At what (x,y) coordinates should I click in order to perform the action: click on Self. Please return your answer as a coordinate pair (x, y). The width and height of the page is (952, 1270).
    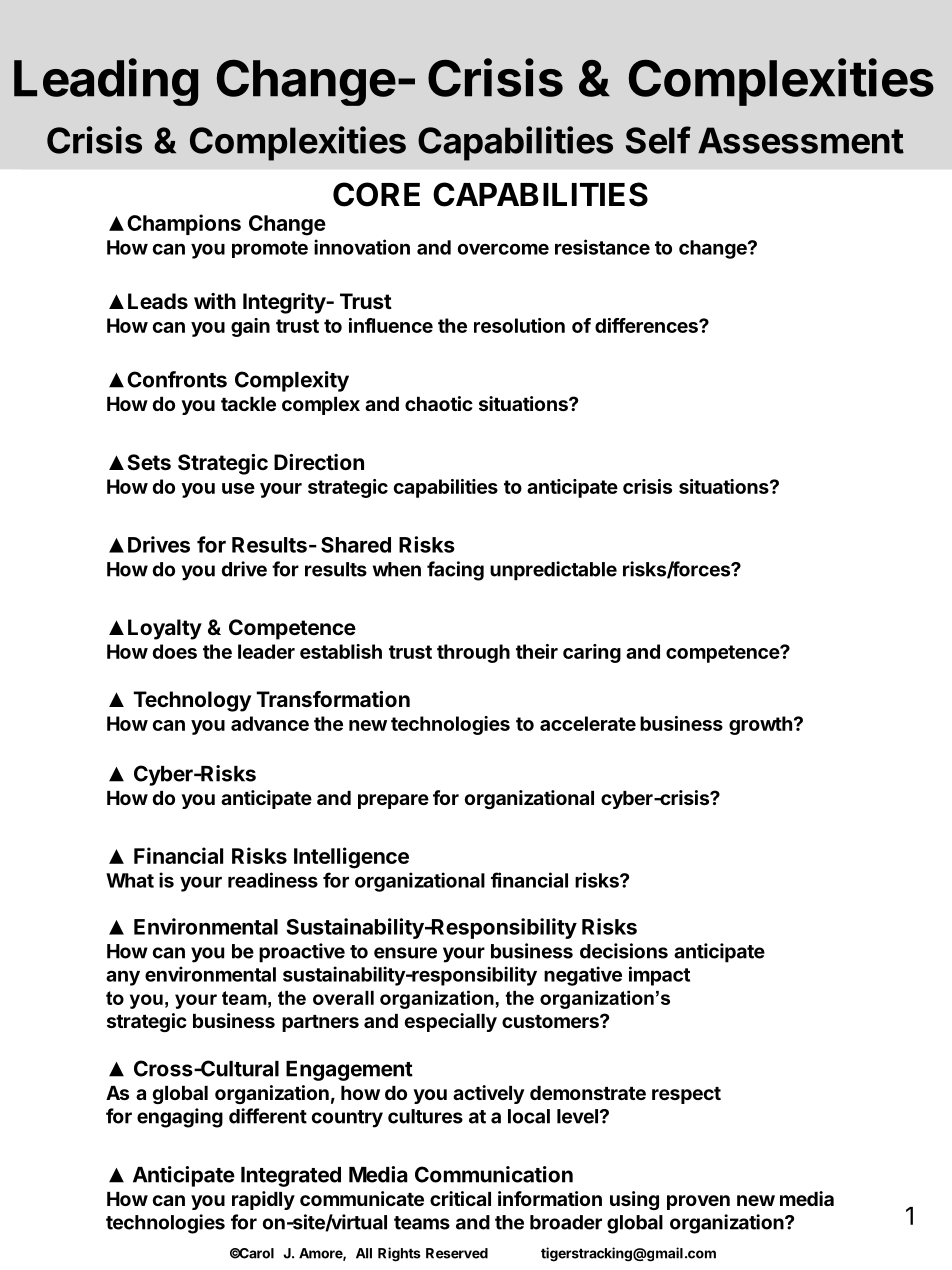
    Looking at the image, I should click on (658, 140).
